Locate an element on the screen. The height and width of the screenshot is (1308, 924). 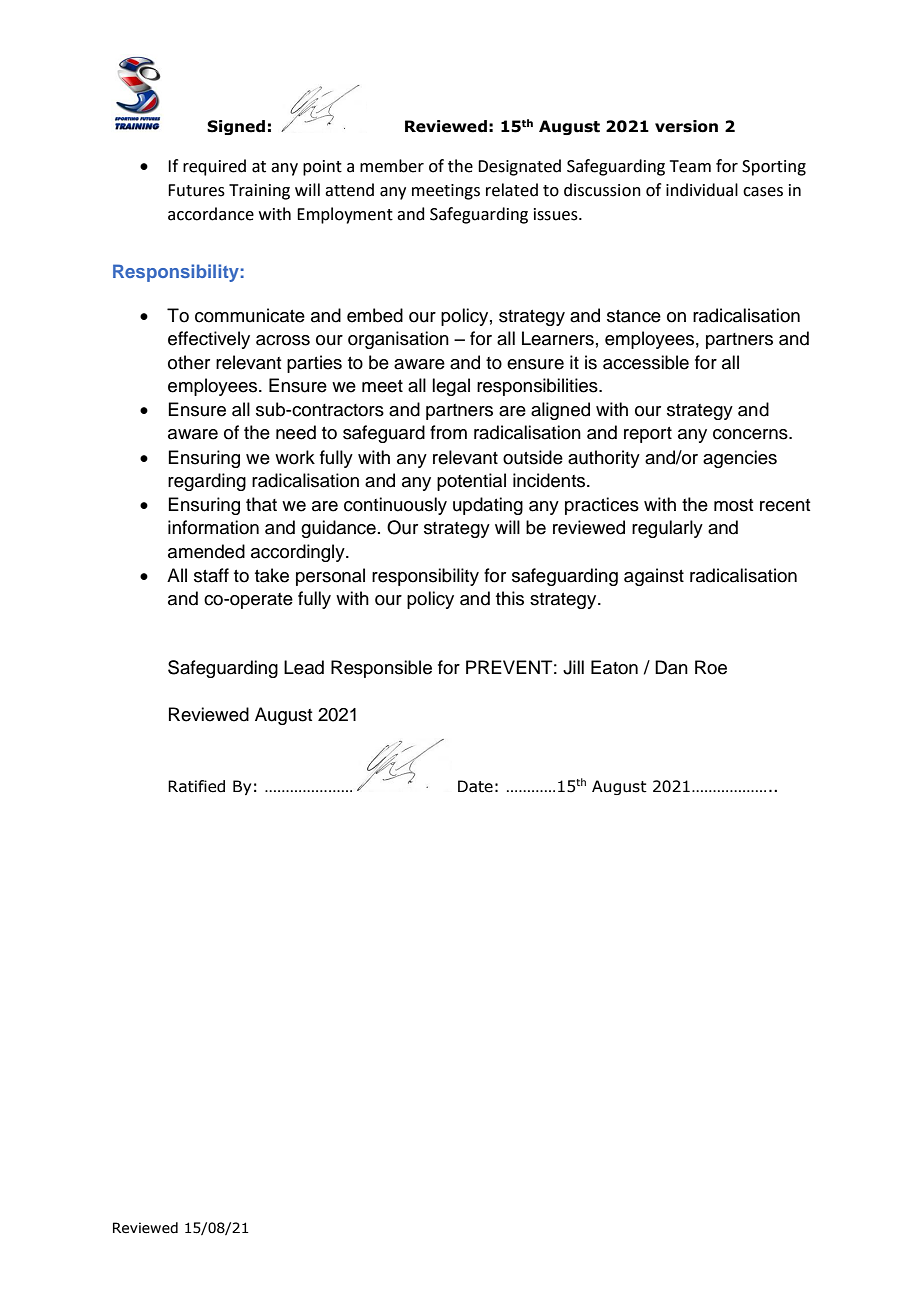
Signed is located at coordinates (236, 127).
